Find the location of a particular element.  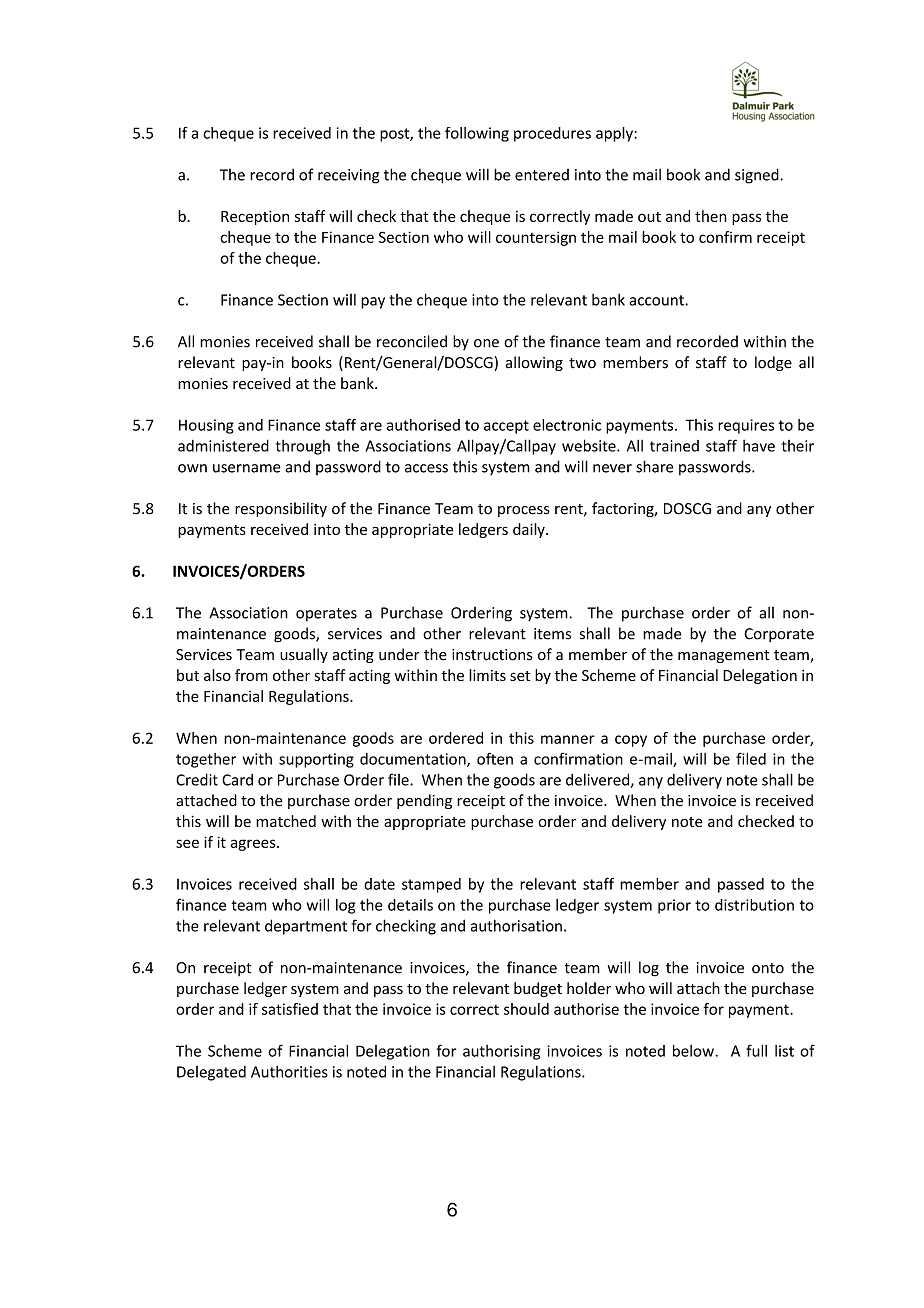

Reception is located at coordinates (255, 217).
